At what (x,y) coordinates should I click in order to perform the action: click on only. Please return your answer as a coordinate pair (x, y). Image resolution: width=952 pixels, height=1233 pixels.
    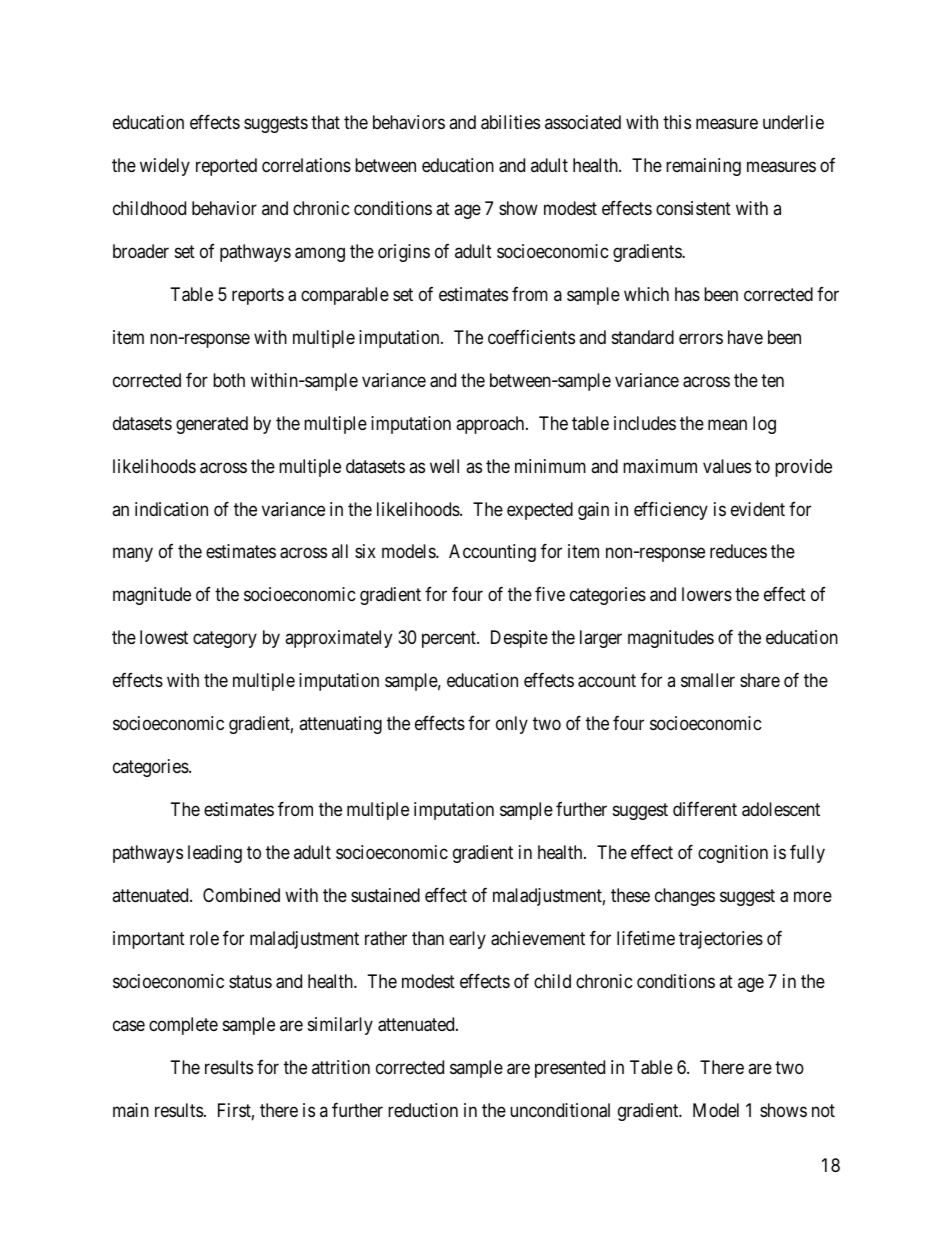
    Looking at the image, I should click on (512, 725).
